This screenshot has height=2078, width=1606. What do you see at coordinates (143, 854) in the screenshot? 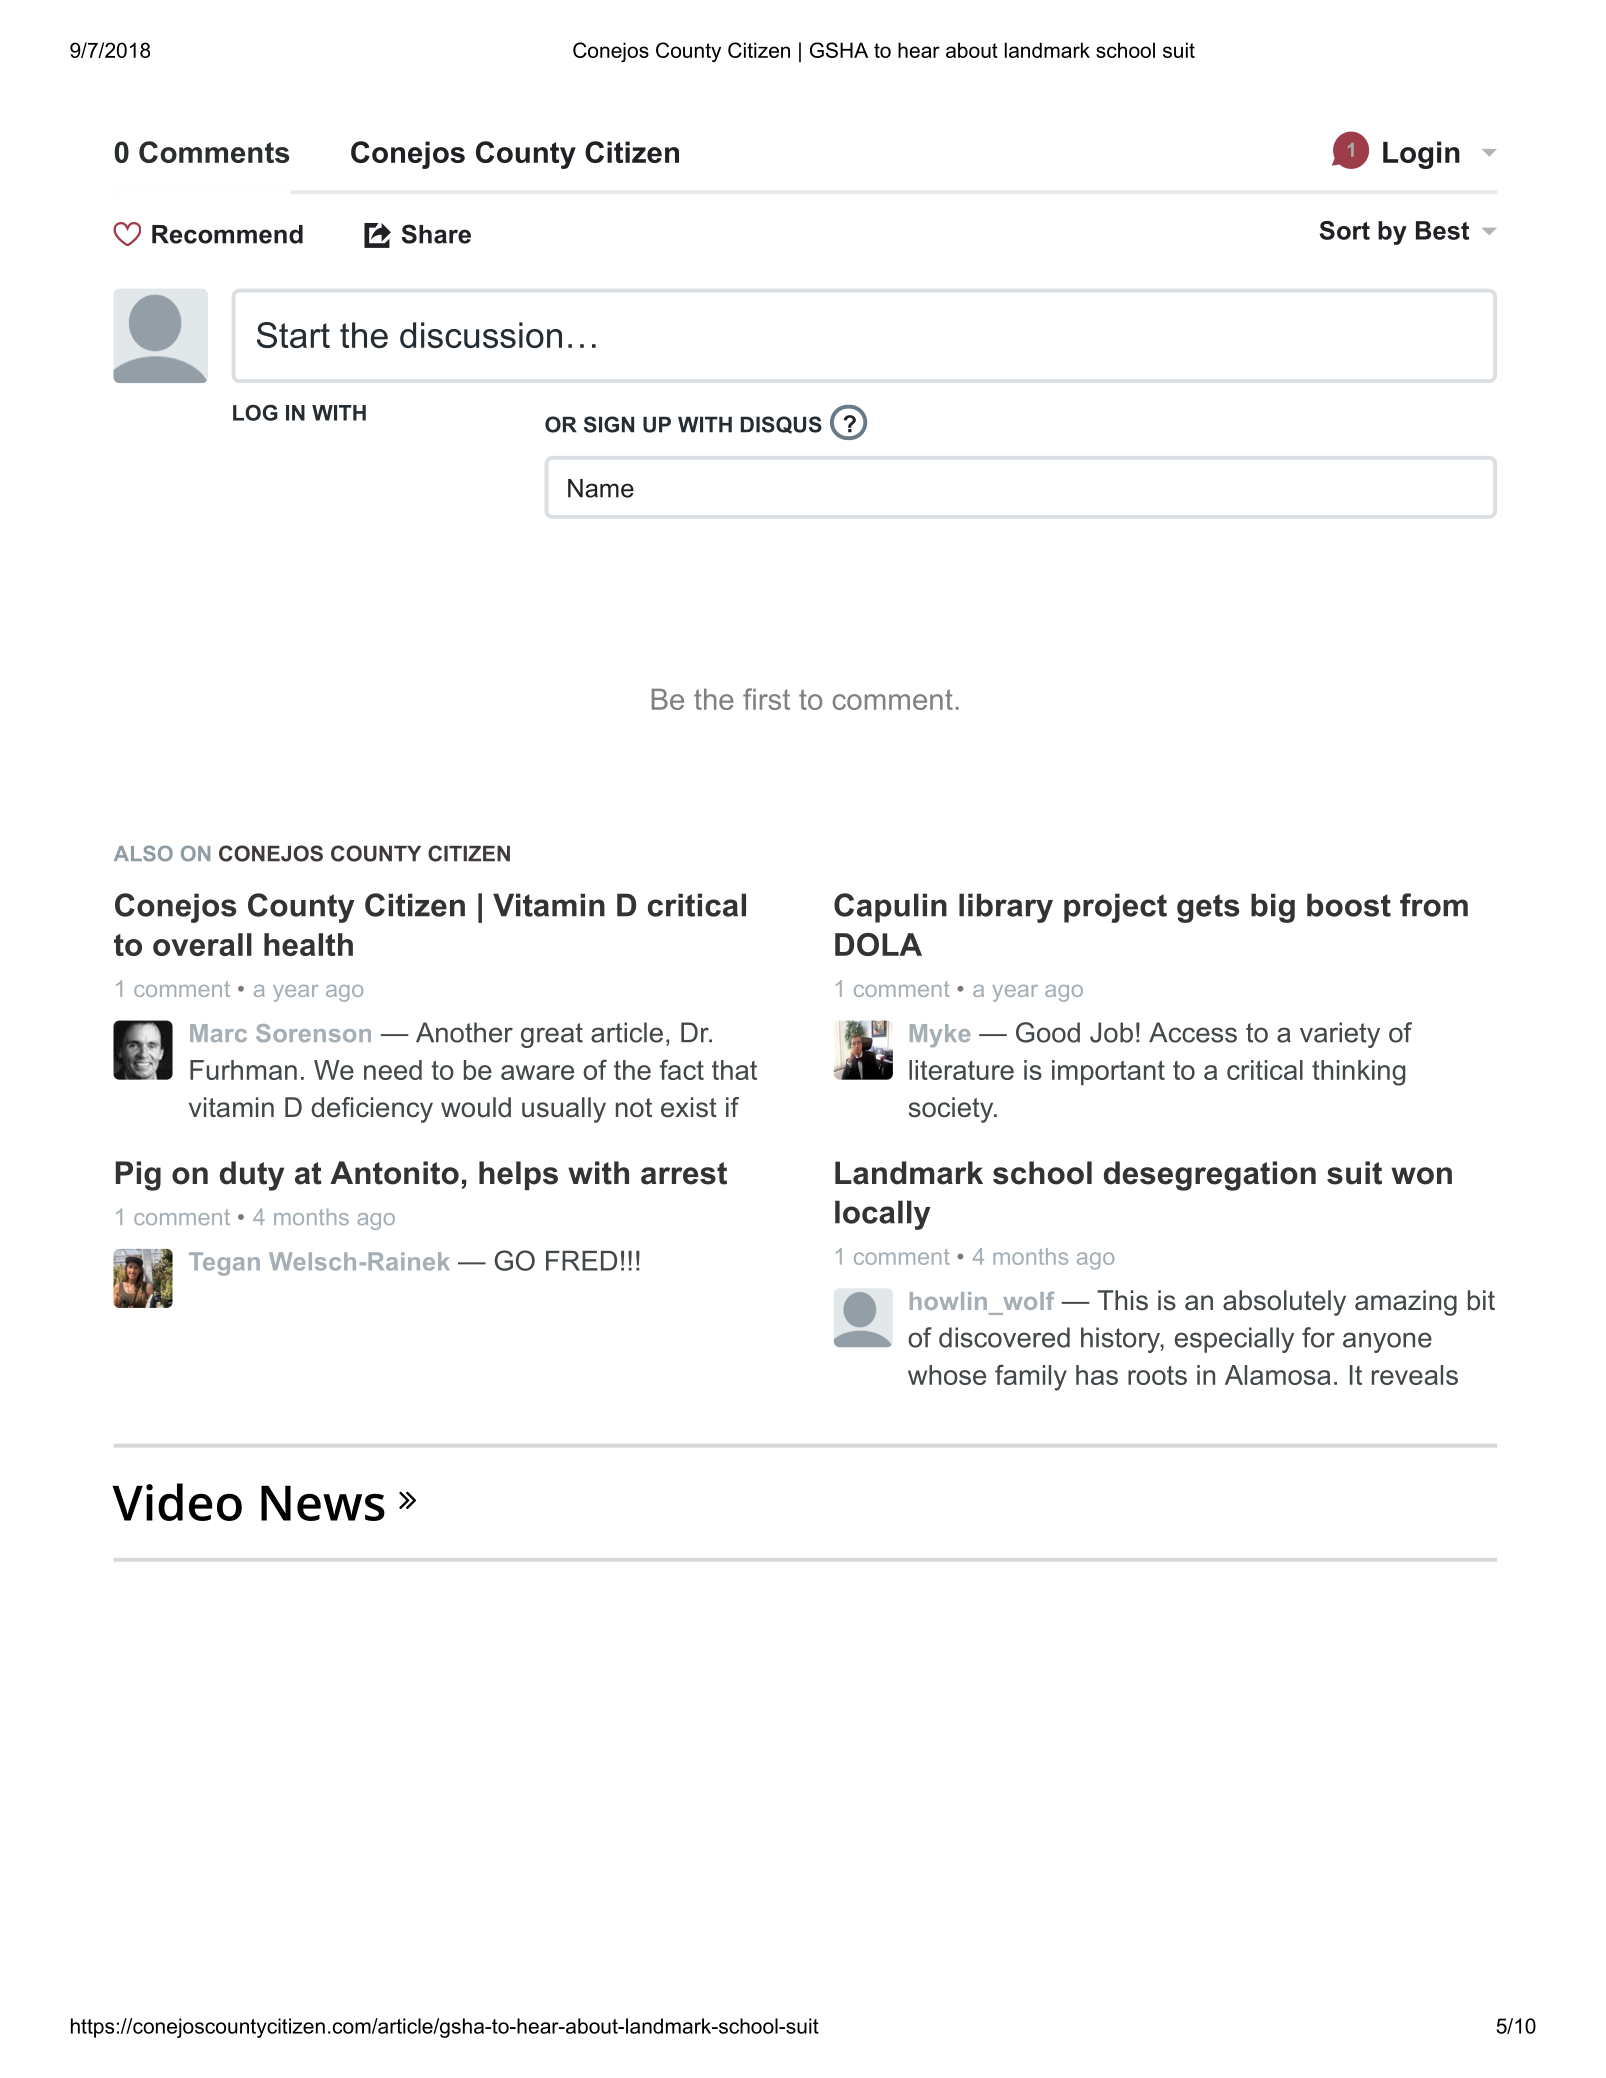
I see `ALSO` at bounding box center [143, 854].
